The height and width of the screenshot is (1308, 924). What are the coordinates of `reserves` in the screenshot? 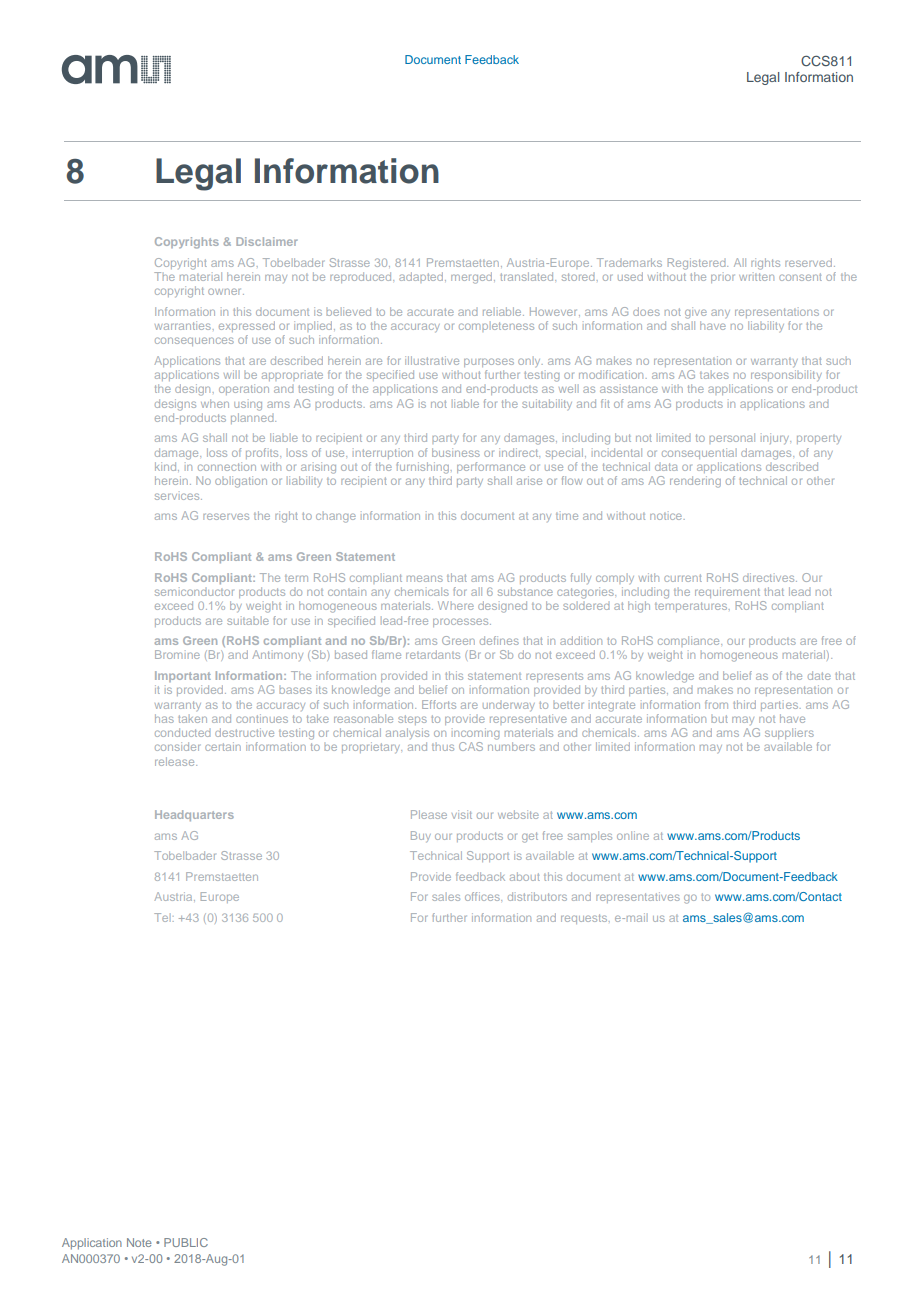 It's located at (226, 516).
